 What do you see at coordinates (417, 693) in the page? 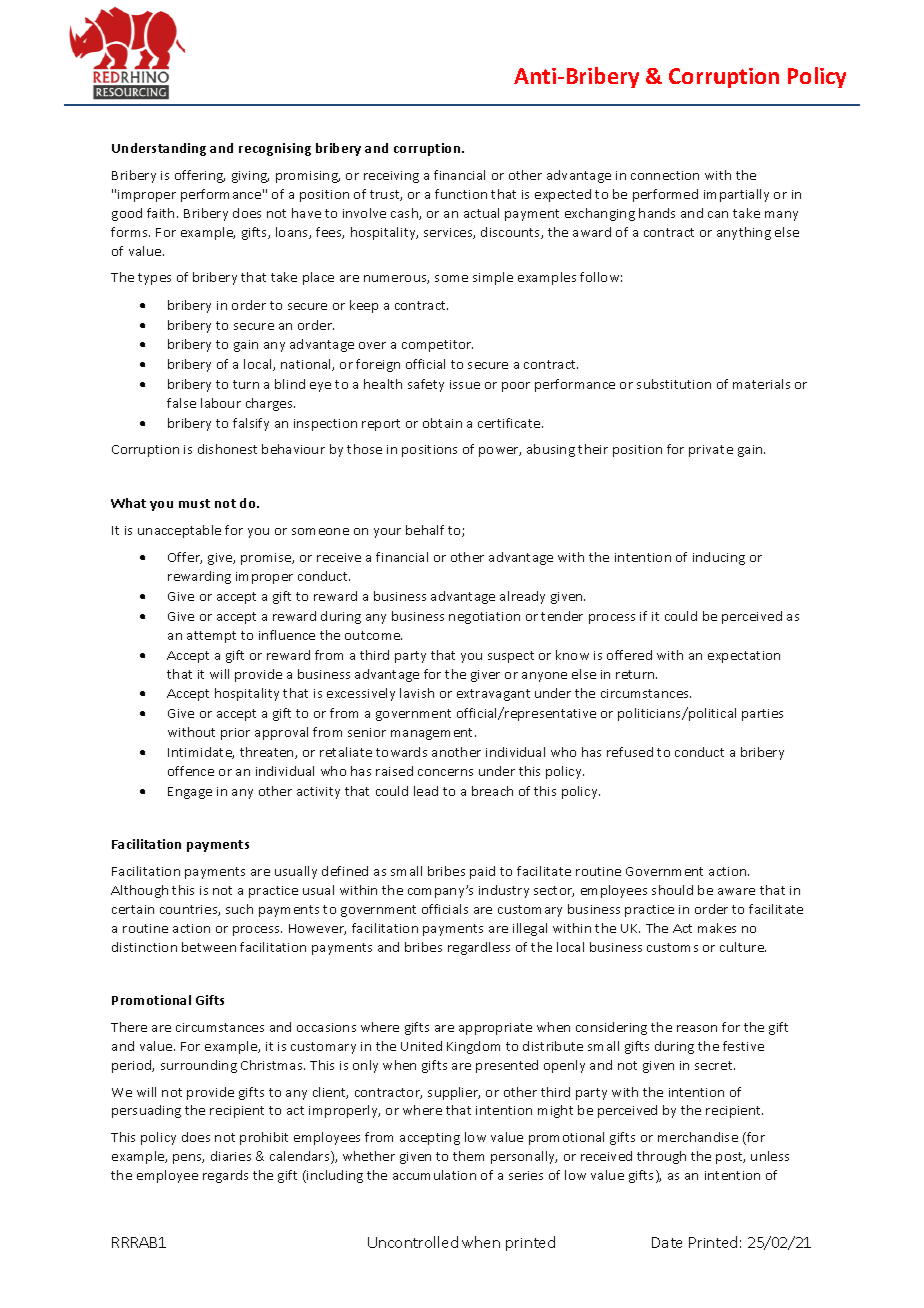
I see `lavish` at bounding box center [417, 693].
